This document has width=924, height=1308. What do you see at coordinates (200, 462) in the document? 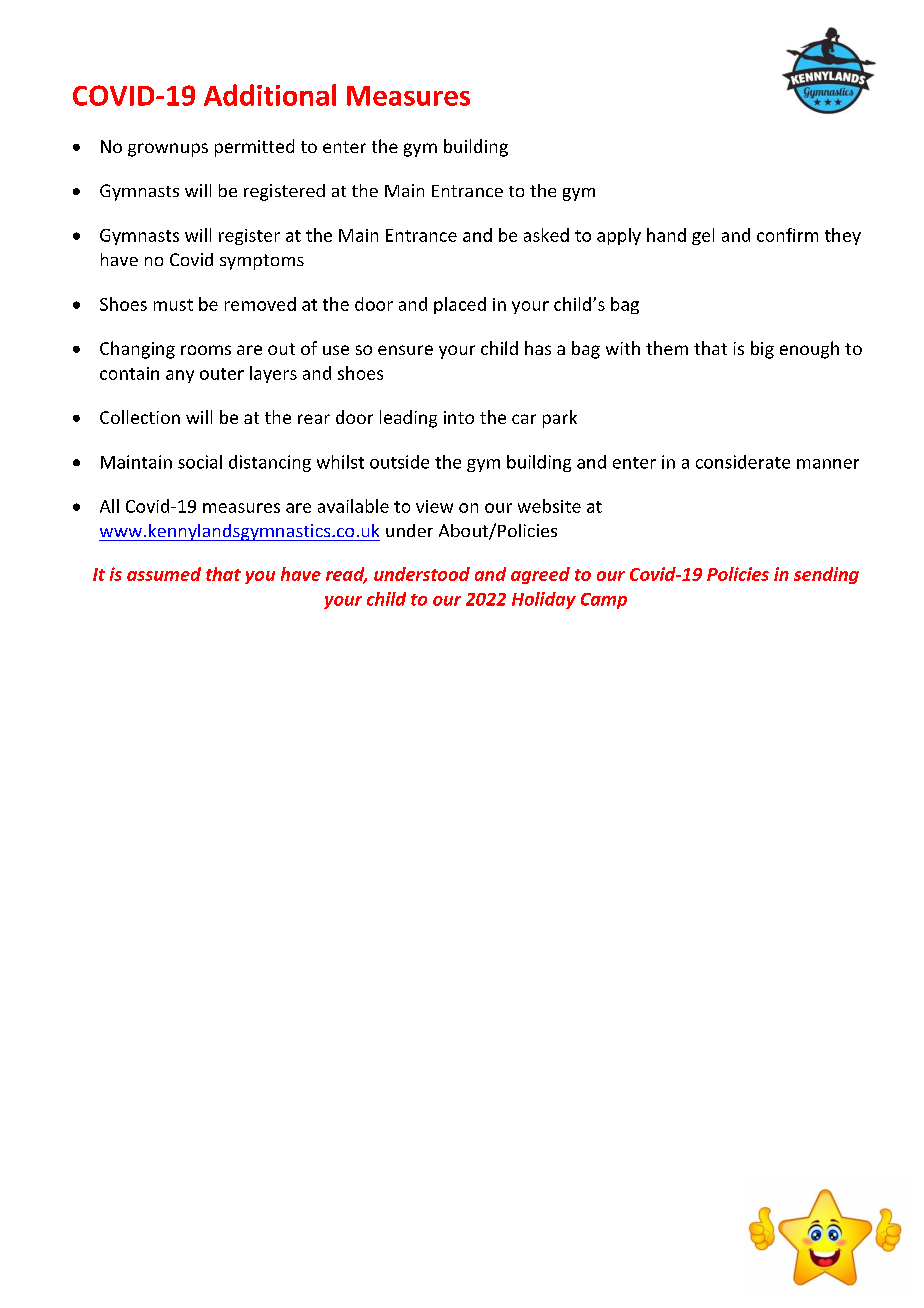
I see `social` at bounding box center [200, 462].
